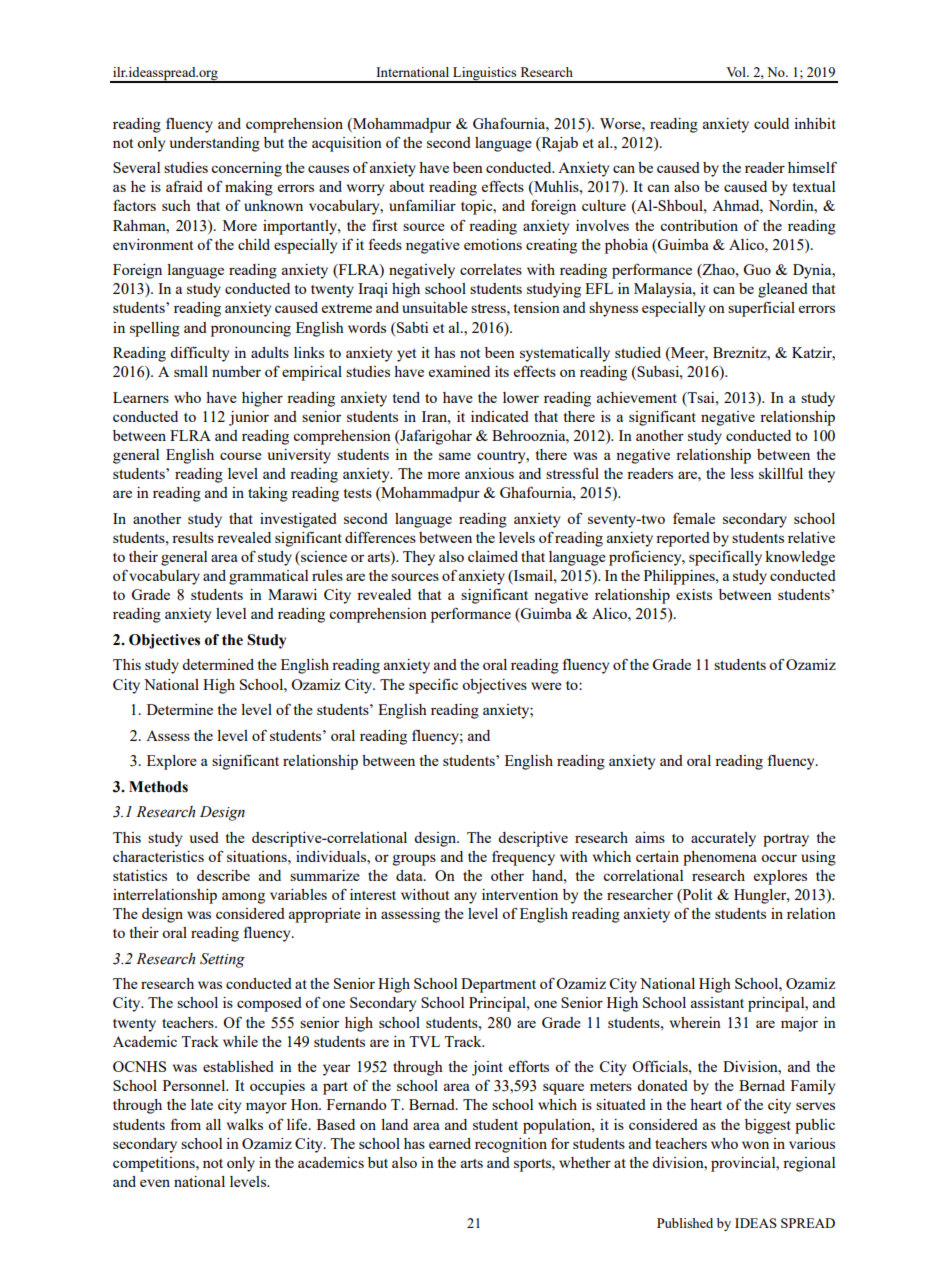 The width and height of the screenshot is (948, 1288). What do you see at coordinates (720, 858) in the screenshot?
I see `phenomena` at bounding box center [720, 858].
